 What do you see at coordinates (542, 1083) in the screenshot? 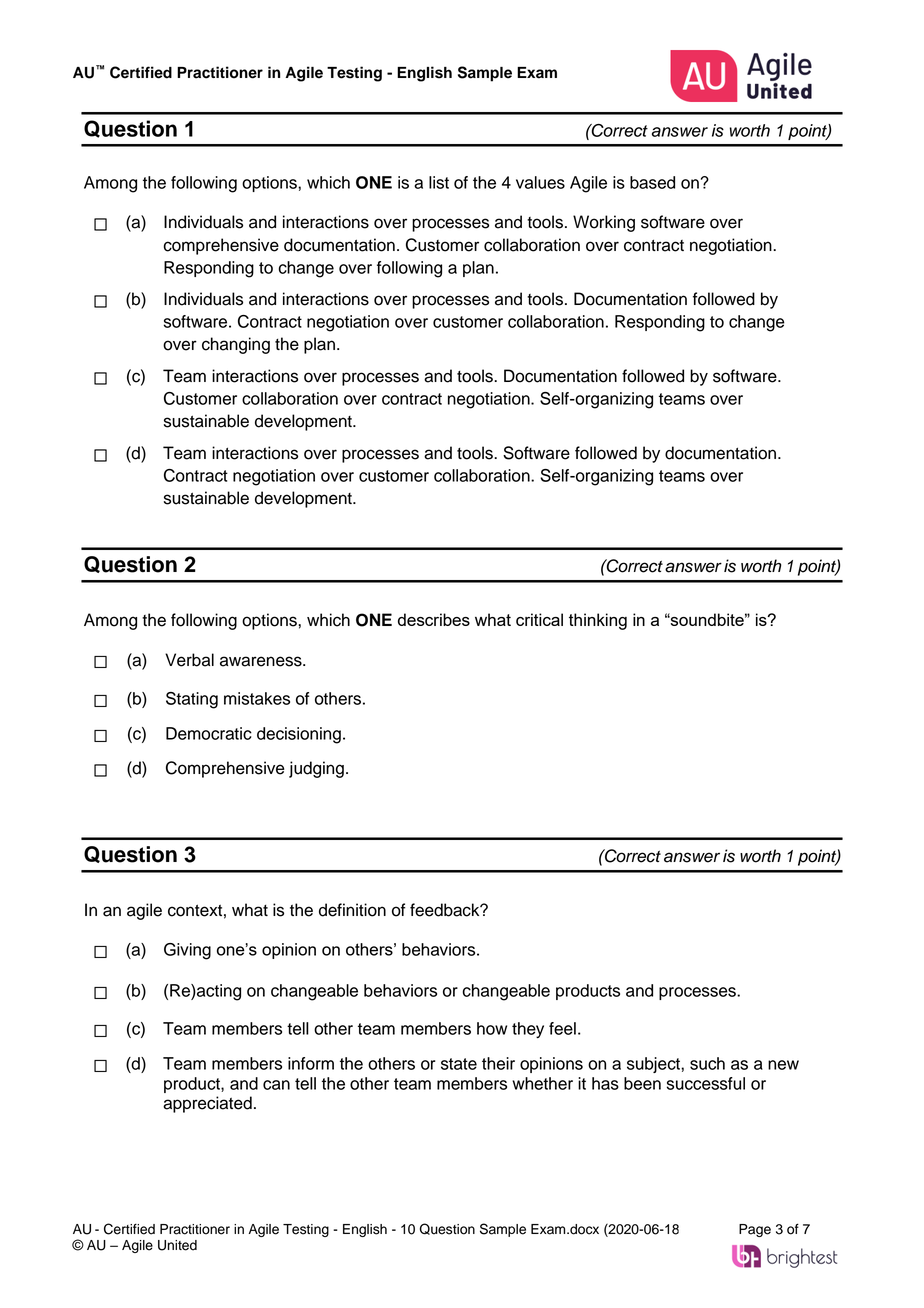
I see `whether` at bounding box center [542, 1083].
